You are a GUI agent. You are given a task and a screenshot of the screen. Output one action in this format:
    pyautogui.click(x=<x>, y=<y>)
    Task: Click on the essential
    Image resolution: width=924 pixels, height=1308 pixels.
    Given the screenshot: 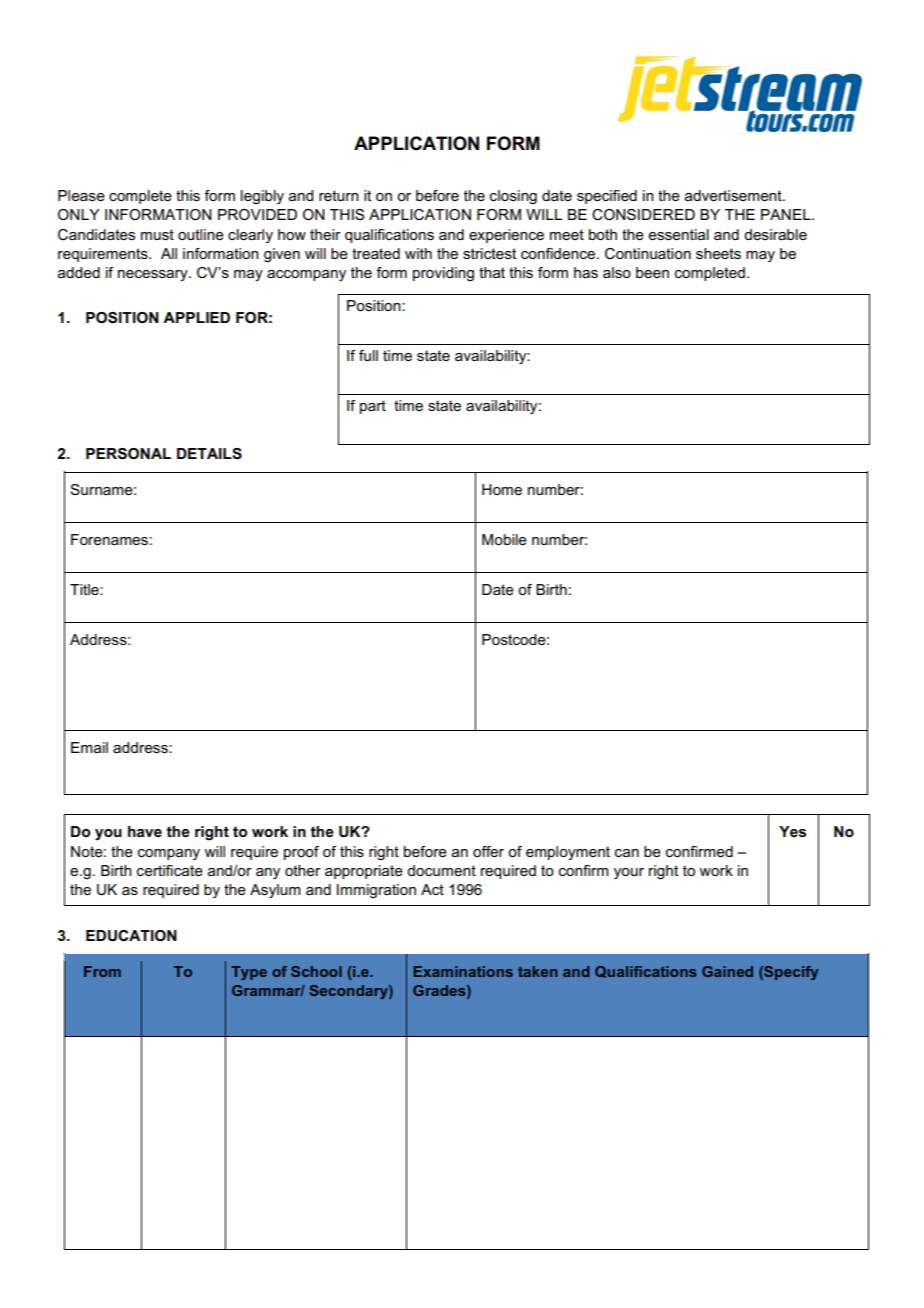 What is the action you would take?
    pyautogui.click(x=678, y=234)
